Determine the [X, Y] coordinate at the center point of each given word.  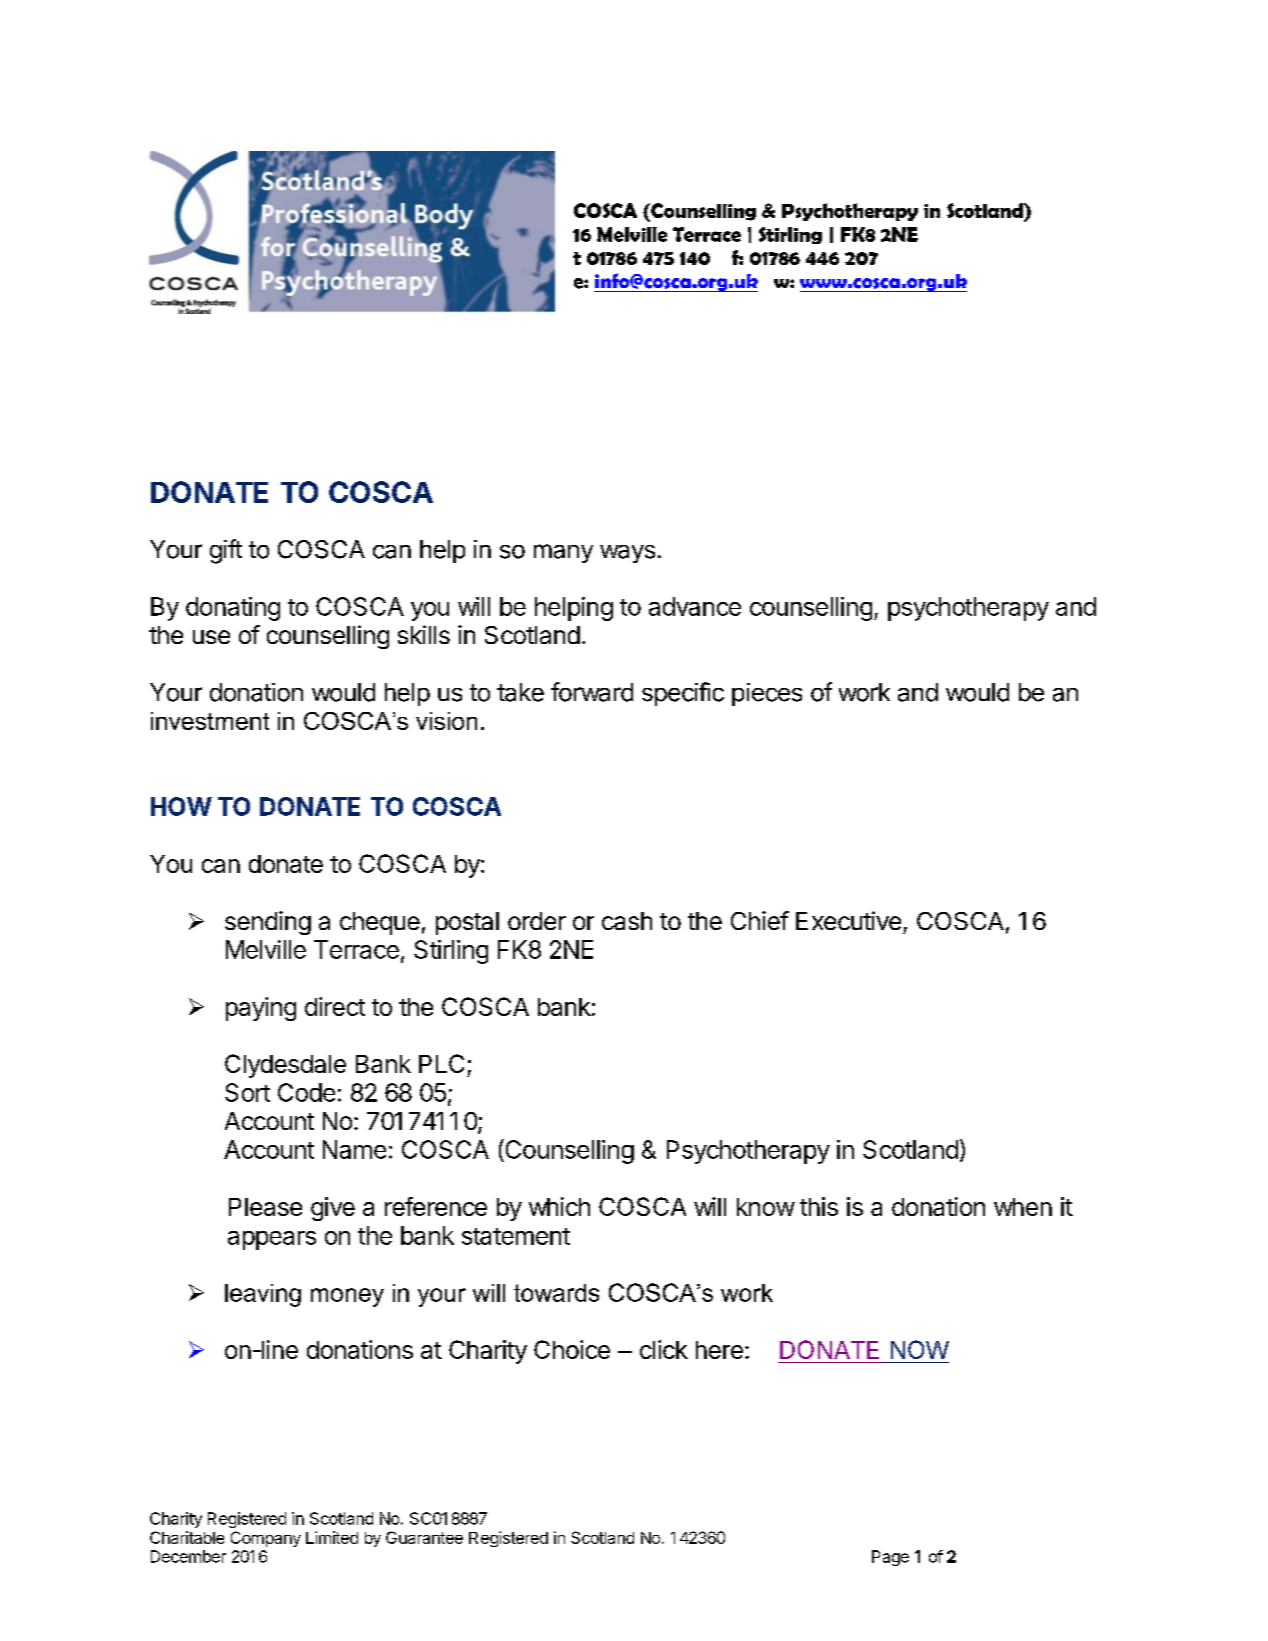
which [559, 1206]
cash [627, 921]
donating [233, 609]
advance [695, 606]
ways [627, 554]
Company [266, 1539]
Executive [848, 920]
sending [268, 923]
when [1023, 1207]
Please [265, 1207]
